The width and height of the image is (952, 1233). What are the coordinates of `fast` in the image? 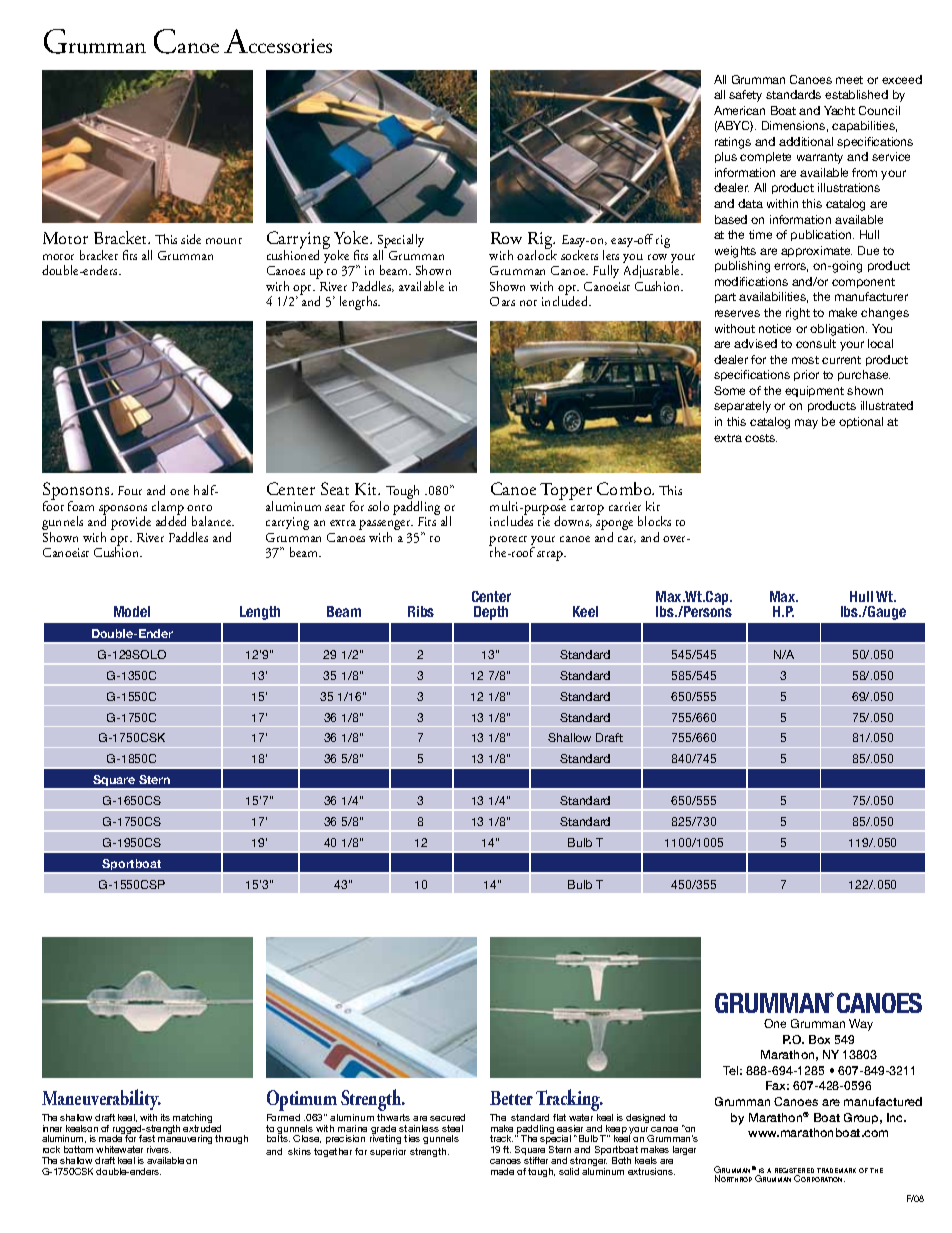 It's located at (147, 1138).
